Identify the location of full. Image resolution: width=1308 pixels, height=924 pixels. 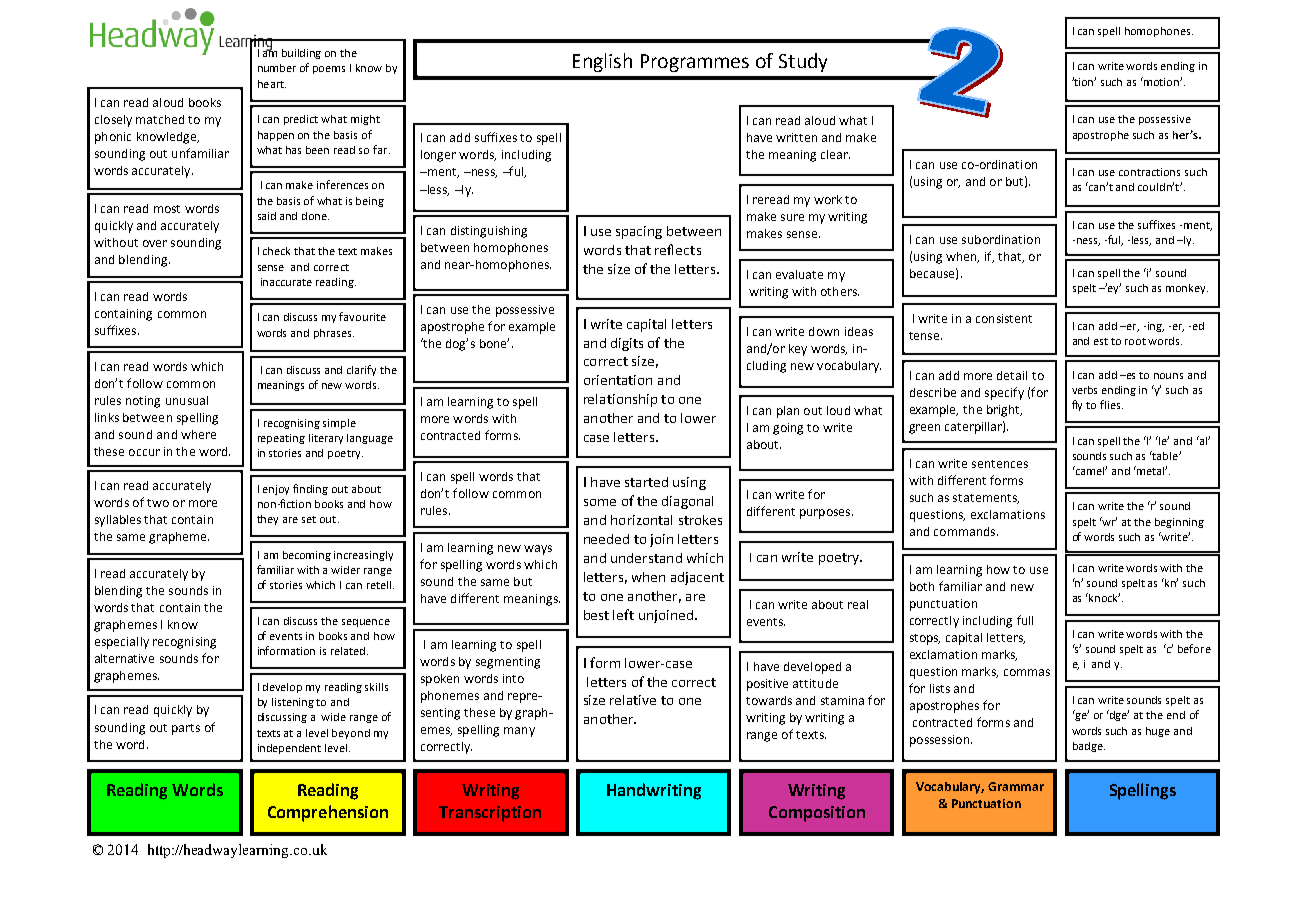
(1025, 620).
